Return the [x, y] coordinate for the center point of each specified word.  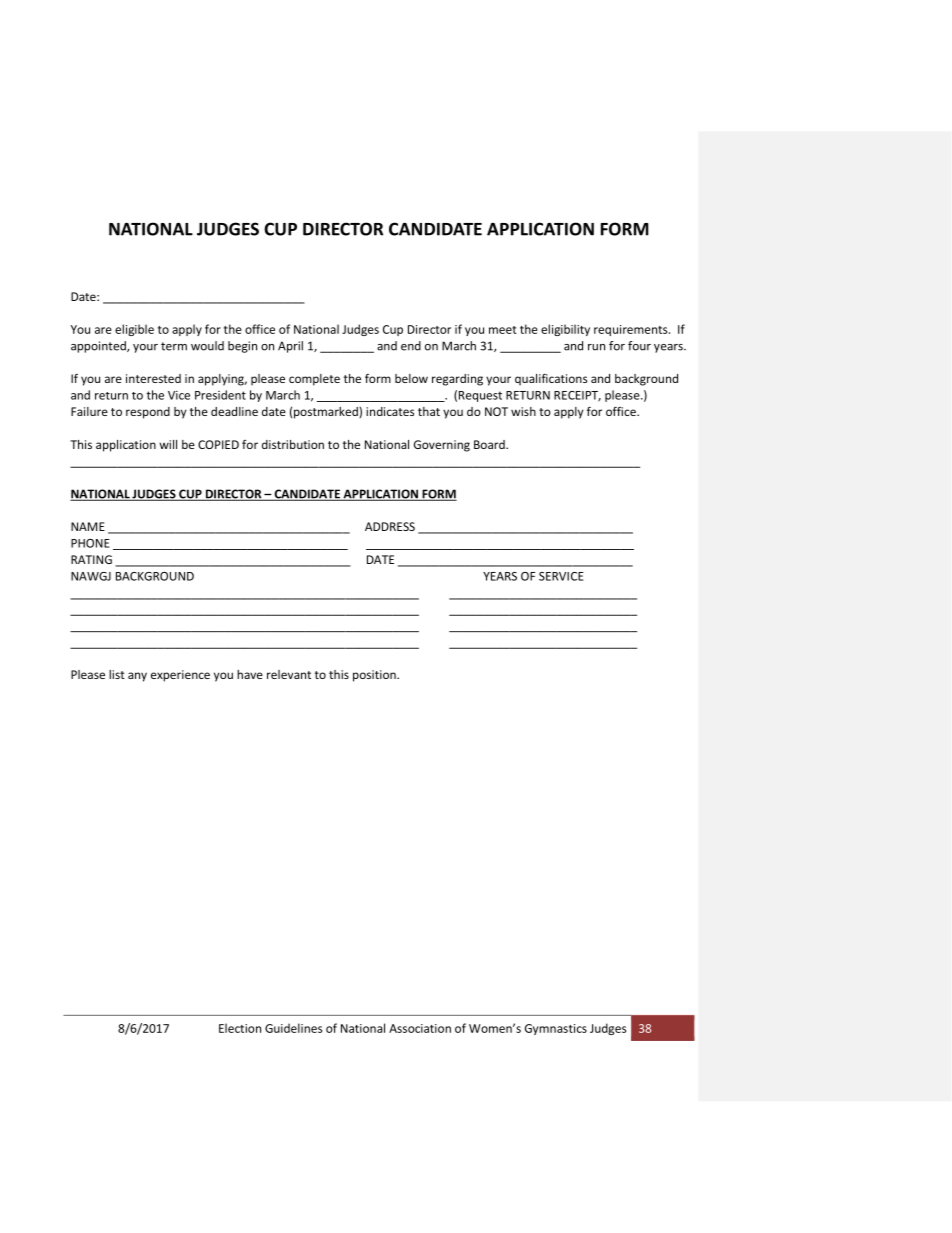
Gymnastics [556, 1029]
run [596, 347]
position [375, 676]
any [137, 677]
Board [490, 444]
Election [240, 1028]
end [411, 346]
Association [420, 1028]
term [174, 346]
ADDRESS [390, 526]
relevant [289, 674]
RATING [91, 559]
